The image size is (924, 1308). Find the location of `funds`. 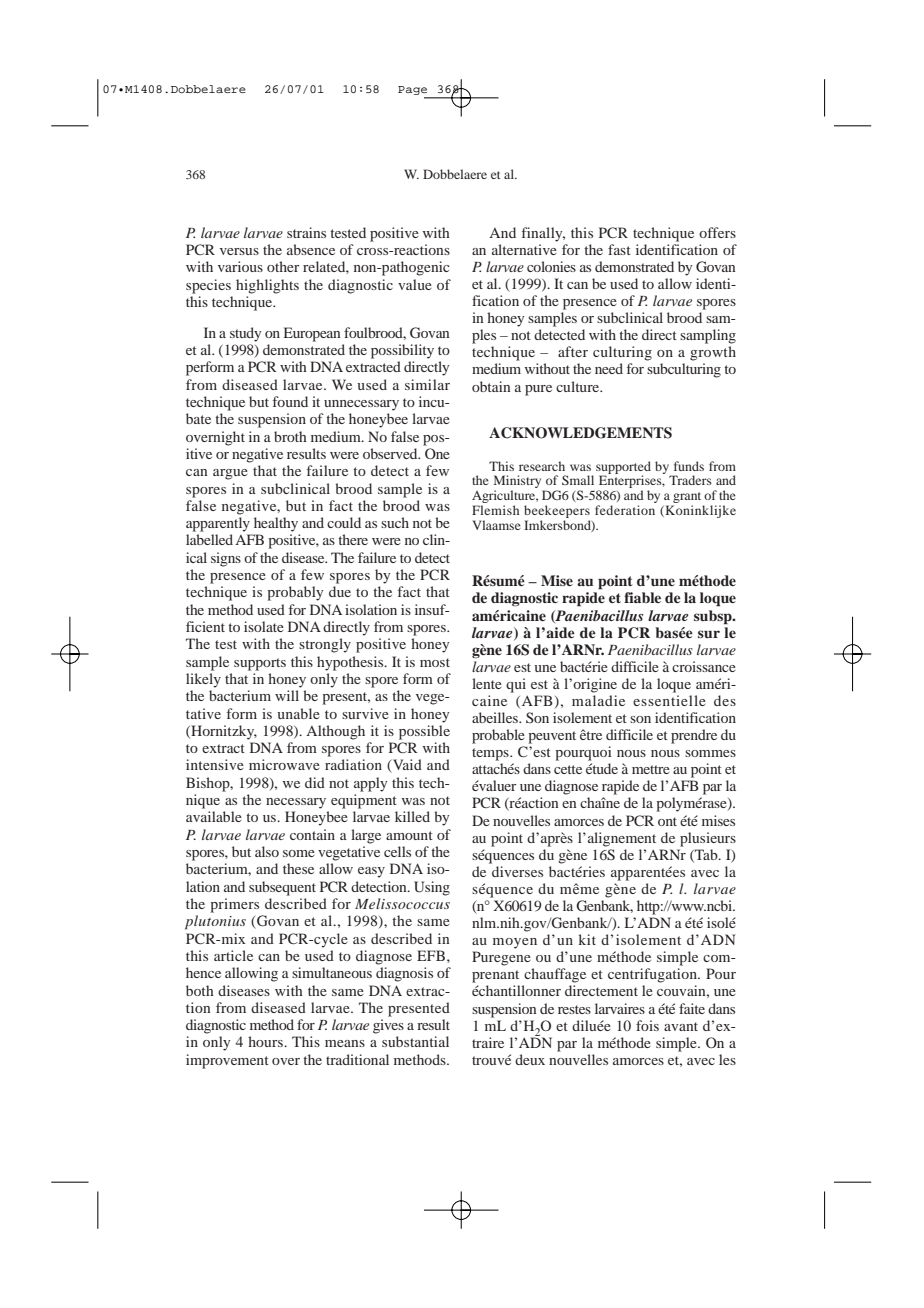

funds is located at coordinates (689, 466).
